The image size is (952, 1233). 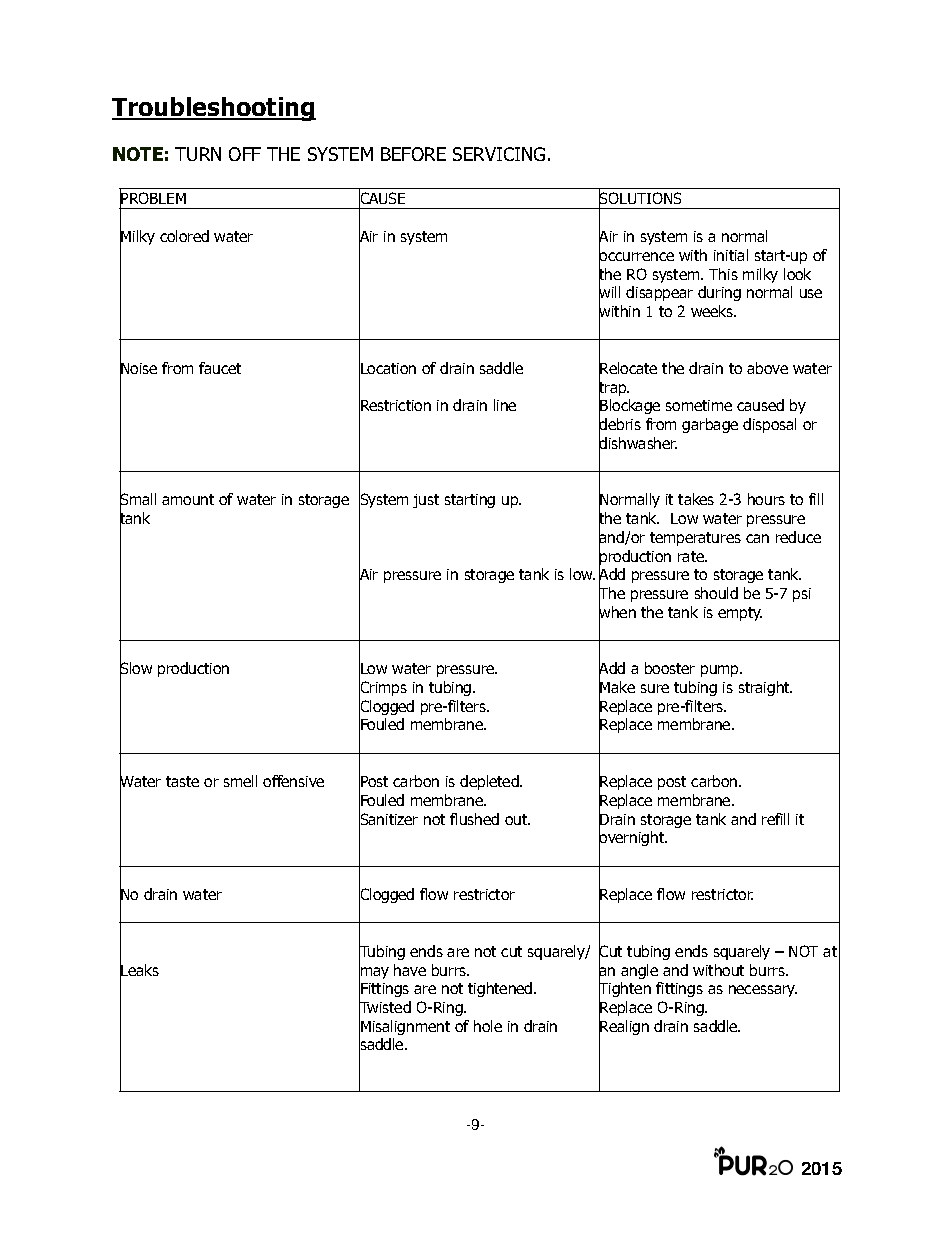 What do you see at coordinates (763, 991) in the screenshot?
I see `necessary` at bounding box center [763, 991].
